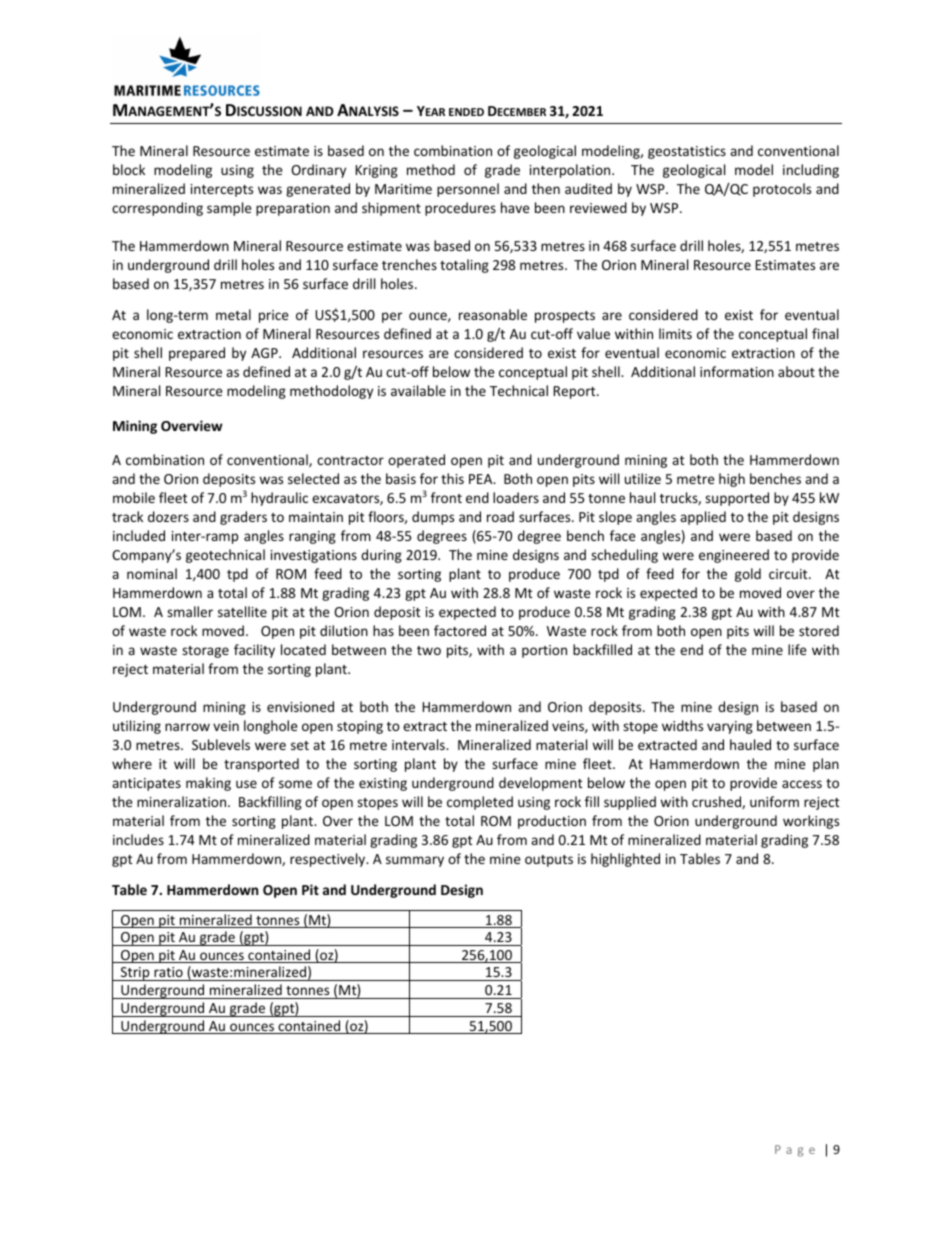 The height and width of the screenshot is (1233, 952). What do you see at coordinates (197, 354) in the screenshot?
I see `prepared` at bounding box center [197, 354].
